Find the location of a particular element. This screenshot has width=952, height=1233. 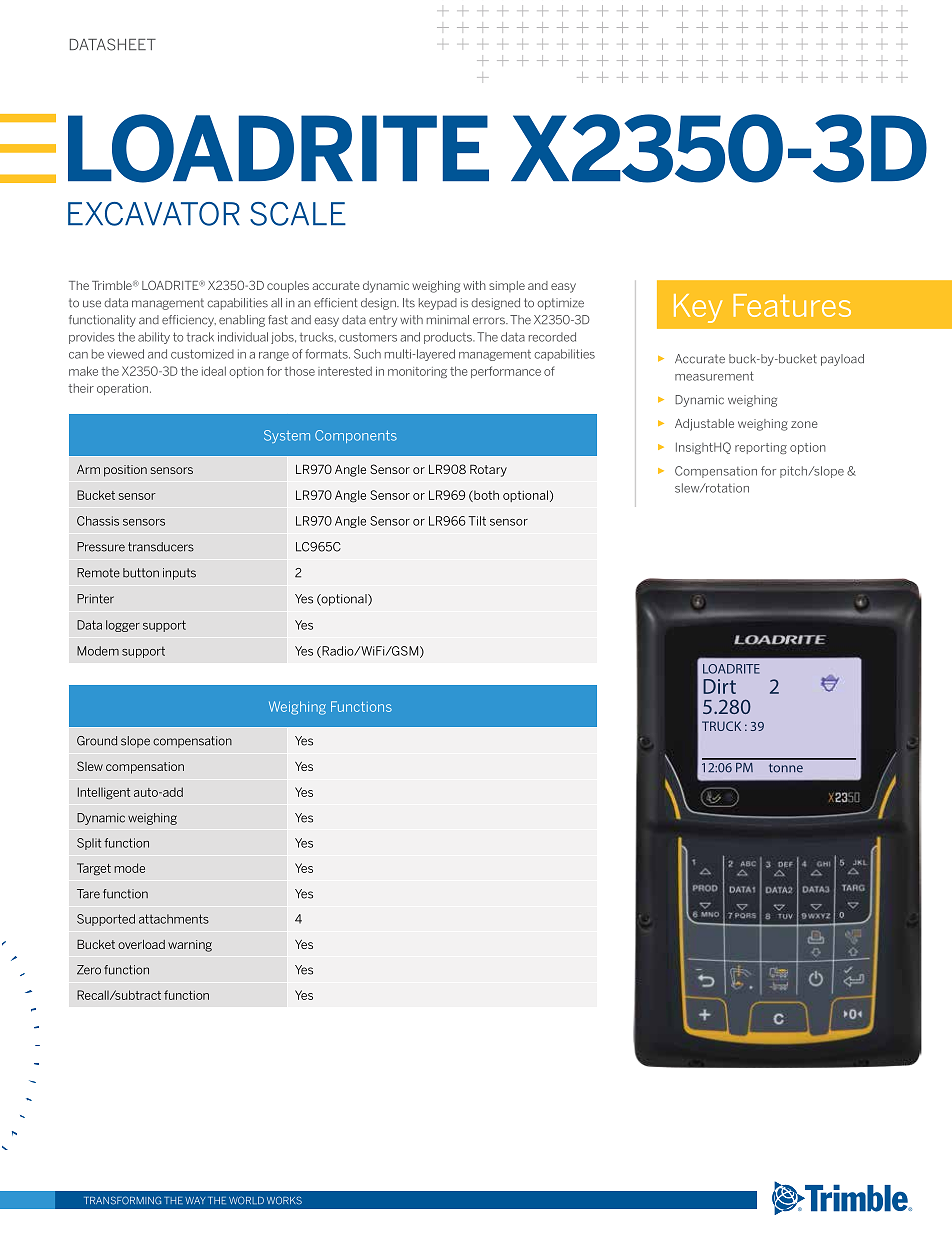

tonne is located at coordinates (786, 768).
